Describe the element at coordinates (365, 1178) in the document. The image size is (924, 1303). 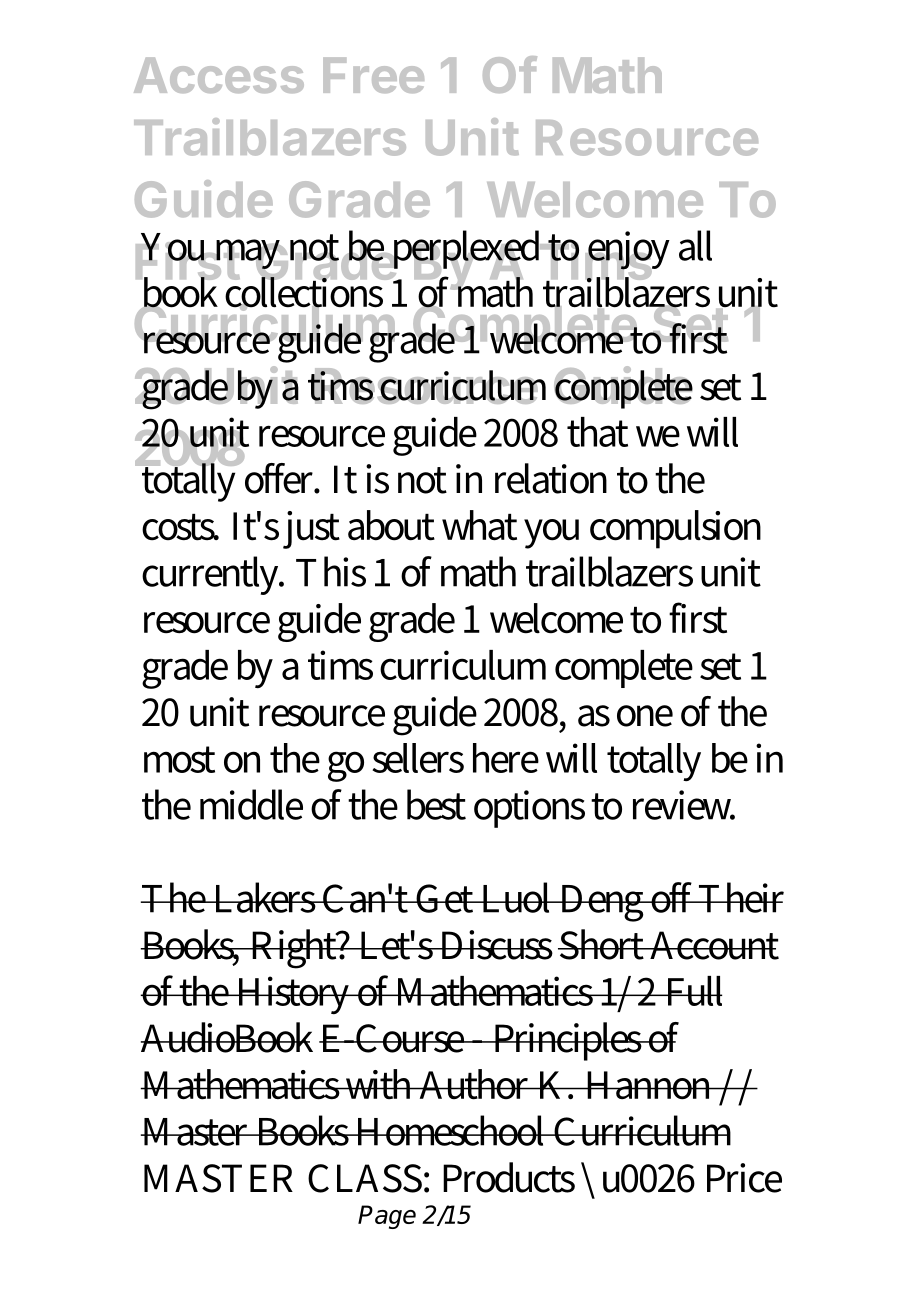
I see `CLASS` at that location.
